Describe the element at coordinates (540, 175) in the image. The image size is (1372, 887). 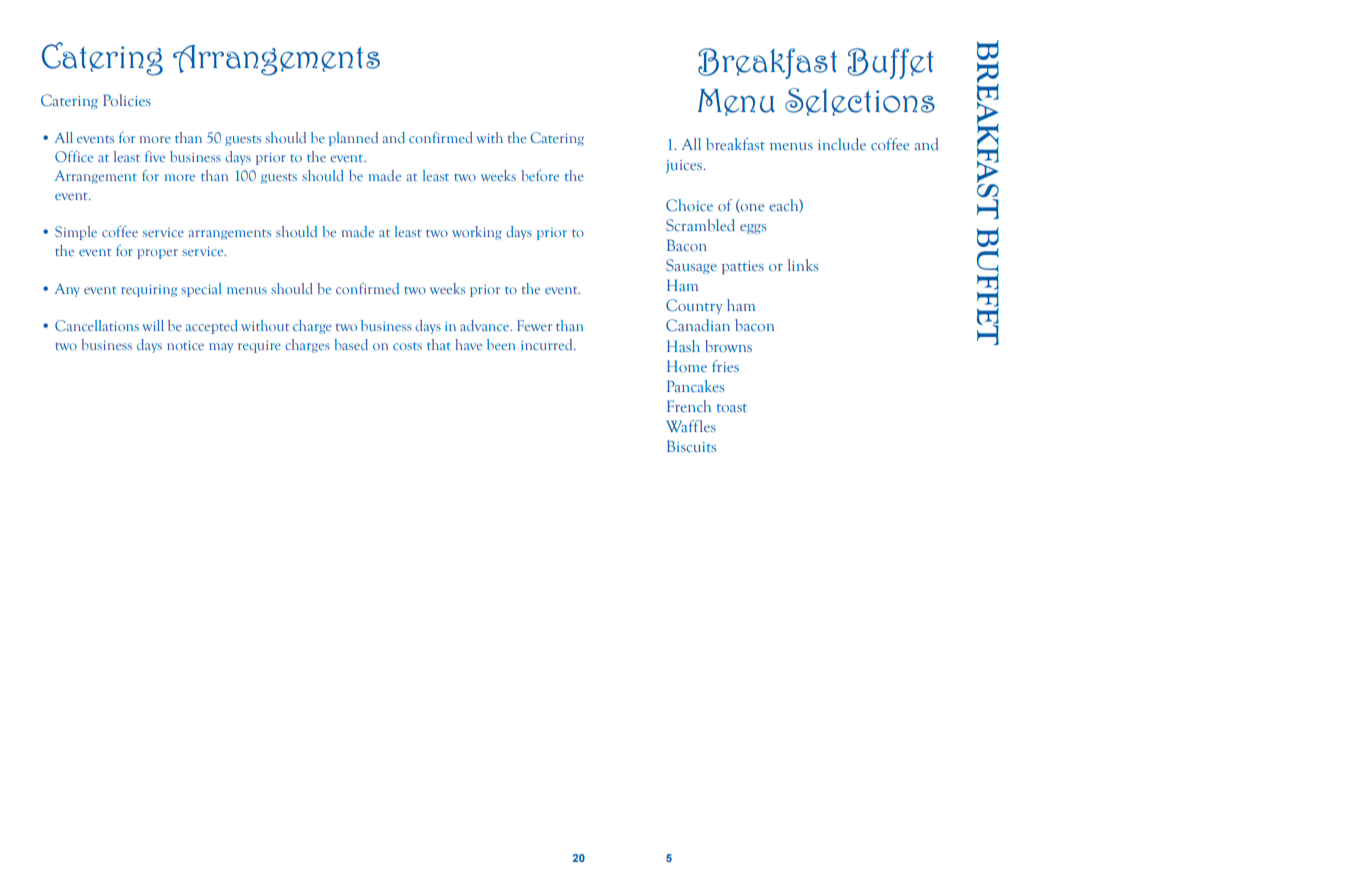
I see `before` at that location.
